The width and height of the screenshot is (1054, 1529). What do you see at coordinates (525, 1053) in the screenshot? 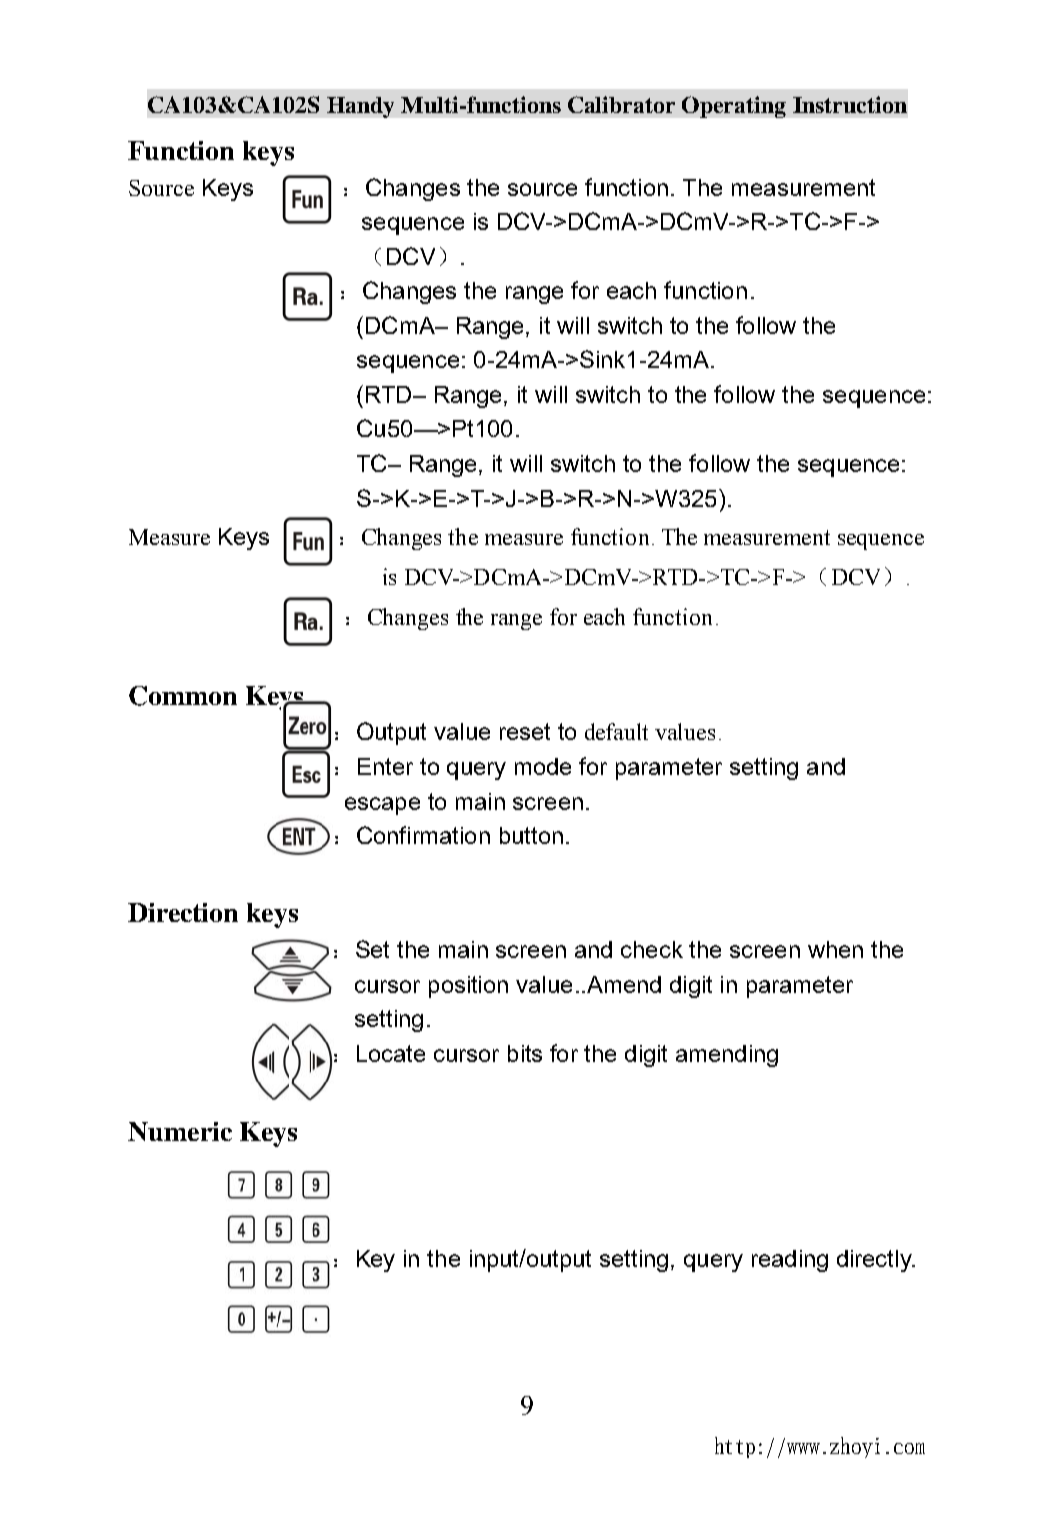
I see `bits` at bounding box center [525, 1053].
